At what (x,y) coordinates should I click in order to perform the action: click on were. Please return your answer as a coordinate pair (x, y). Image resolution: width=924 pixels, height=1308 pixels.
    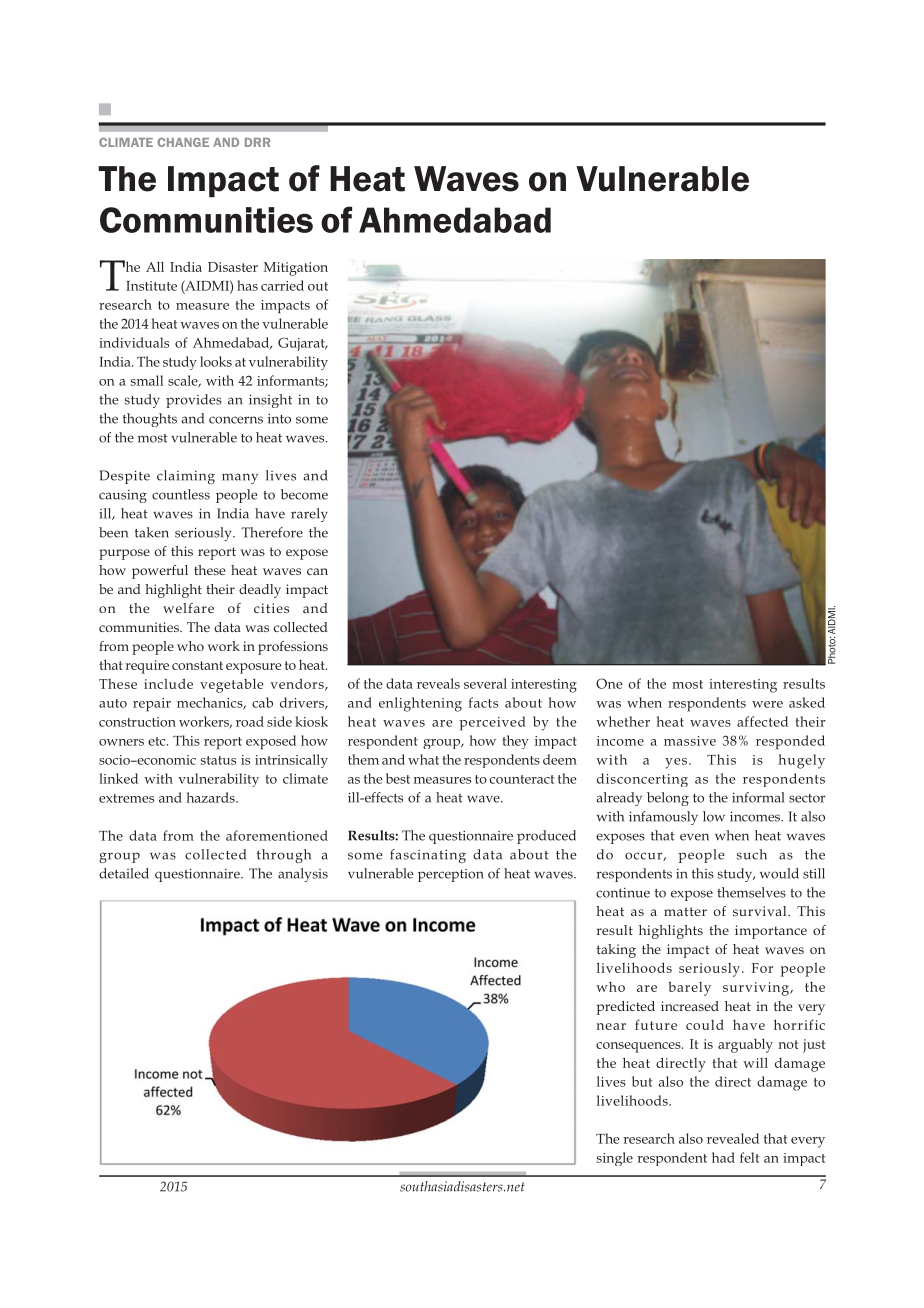
    Looking at the image, I should click on (767, 704).
